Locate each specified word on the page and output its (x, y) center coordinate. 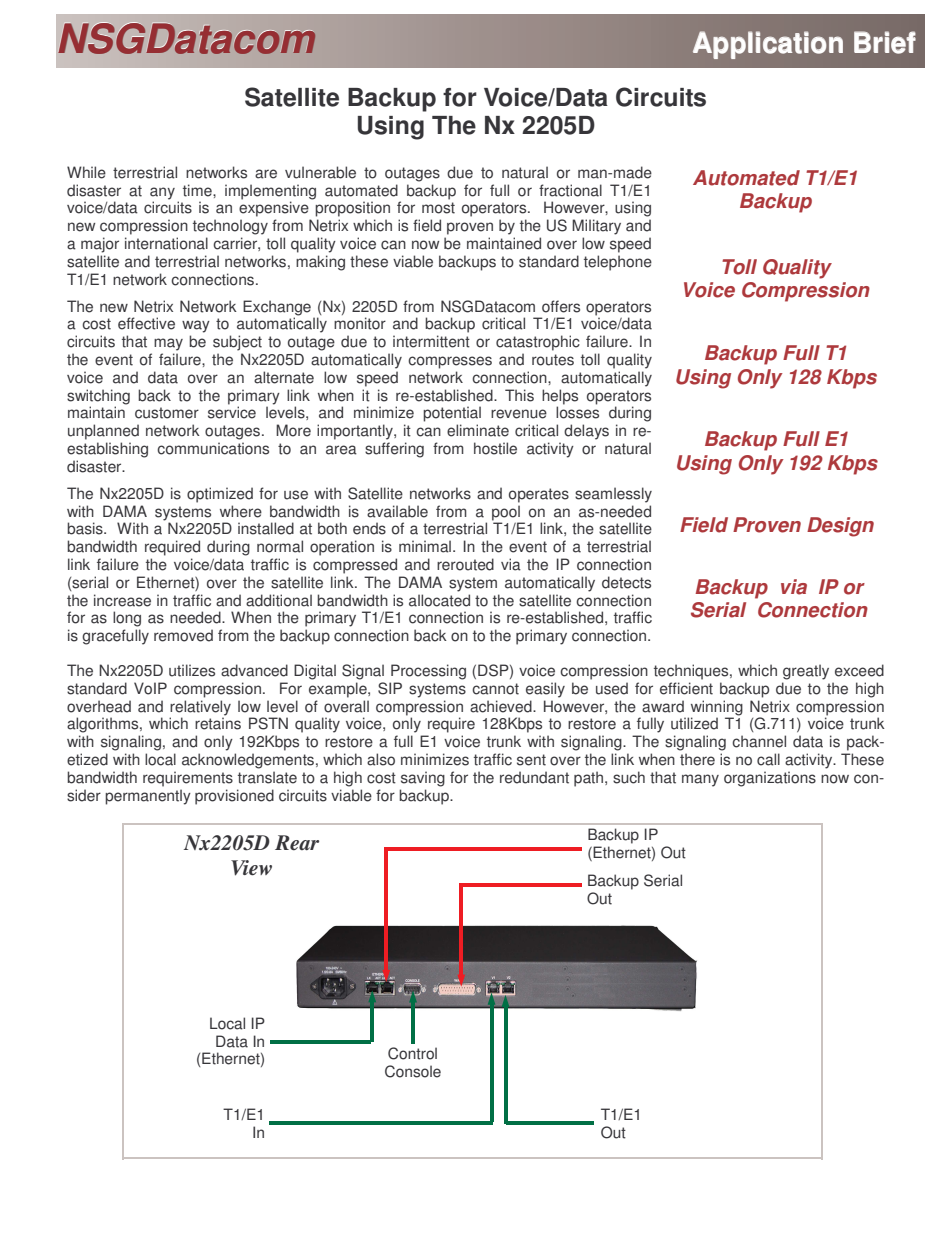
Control (412, 1053)
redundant (534, 777)
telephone (618, 263)
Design (840, 527)
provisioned (234, 797)
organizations (770, 779)
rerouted (465, 564)
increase (122, 600)
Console (413, 1071)
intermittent (431, 341)
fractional (570, 190)
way (196, 326)
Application (768, 45)
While (86, 172)
